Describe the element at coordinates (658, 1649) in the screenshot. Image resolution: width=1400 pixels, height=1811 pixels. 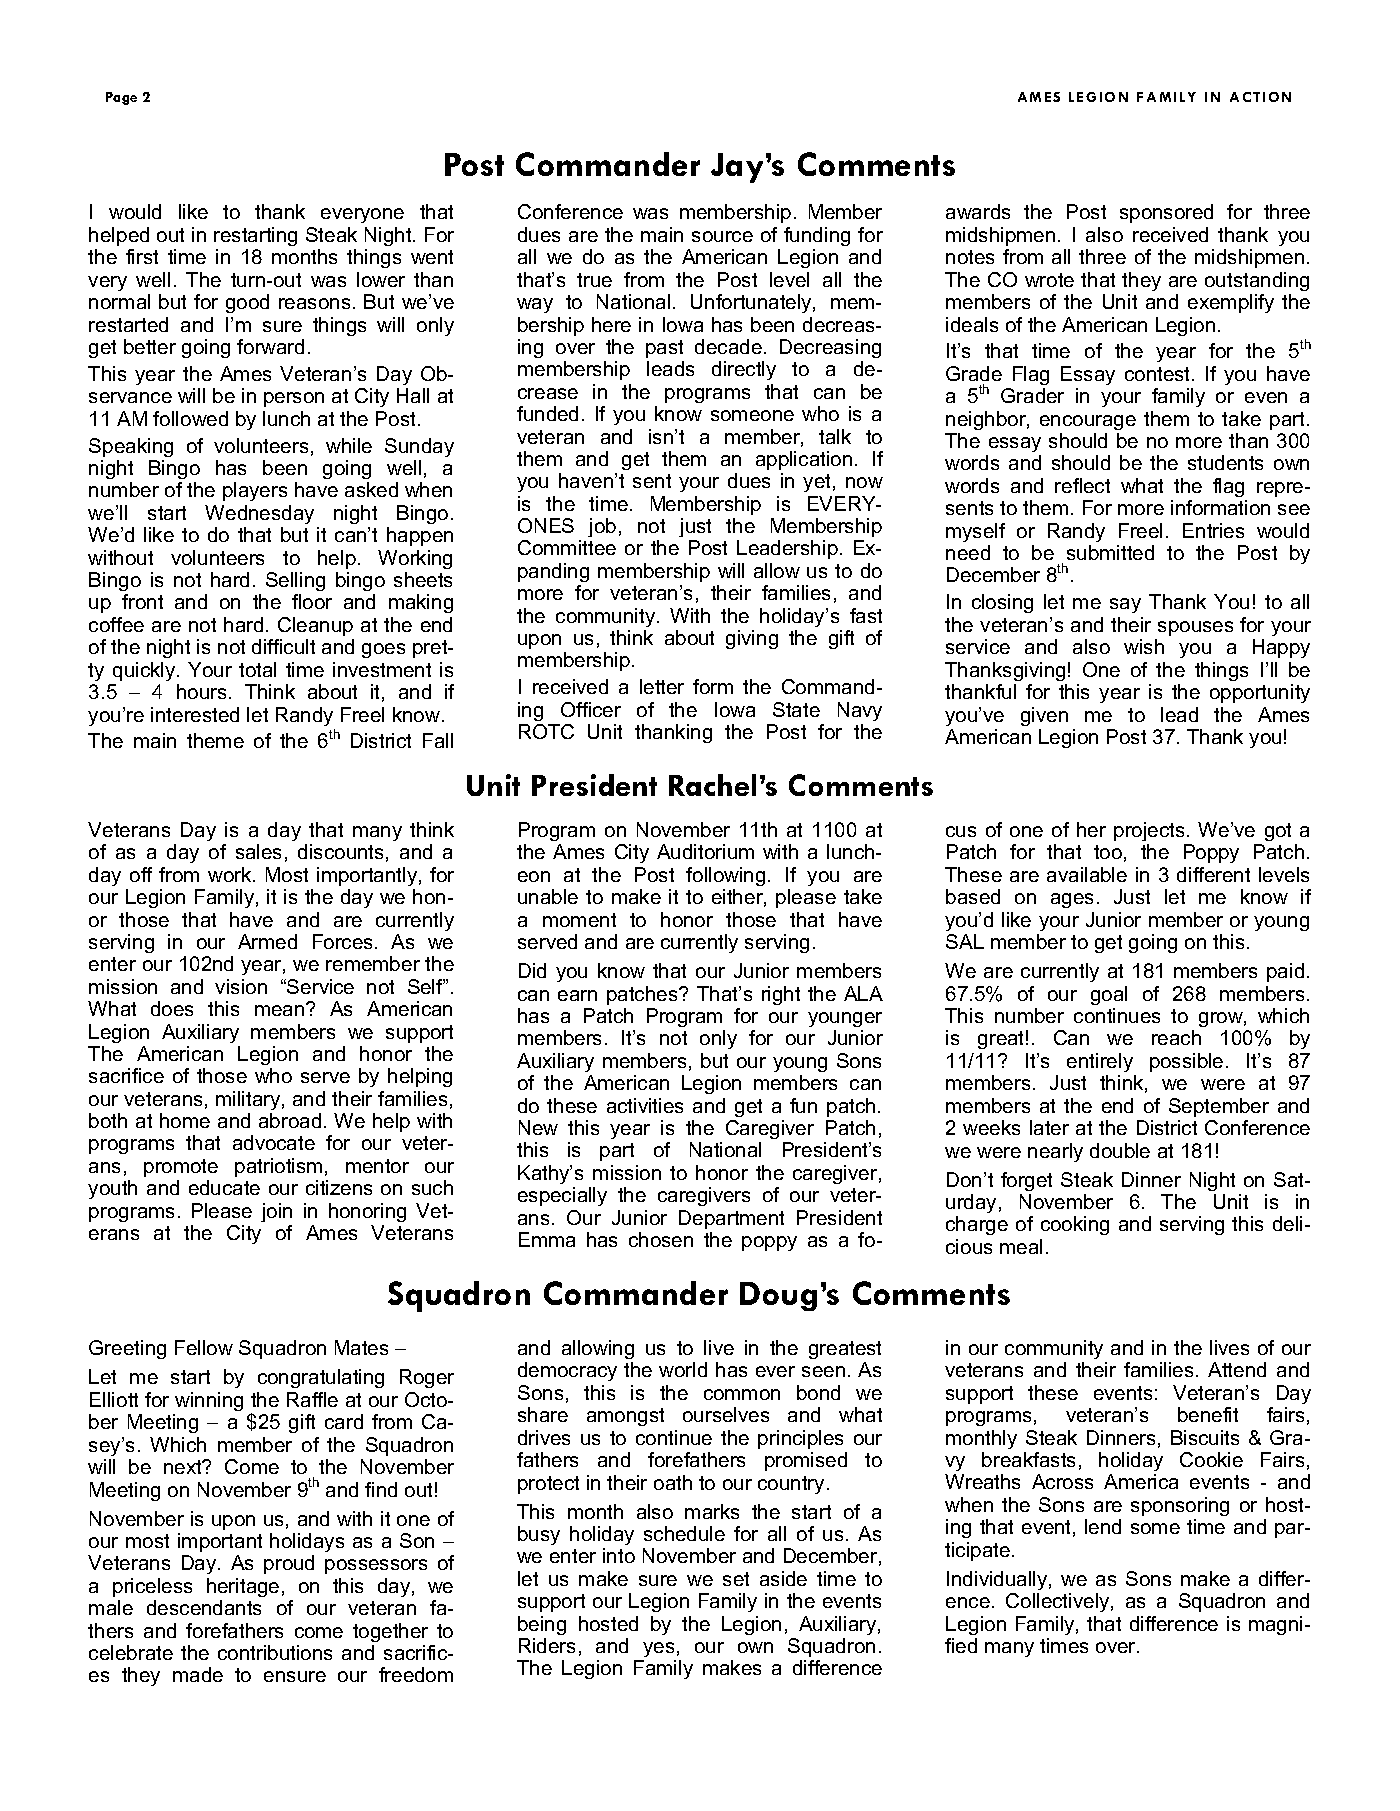
I see `yes` at that location.
